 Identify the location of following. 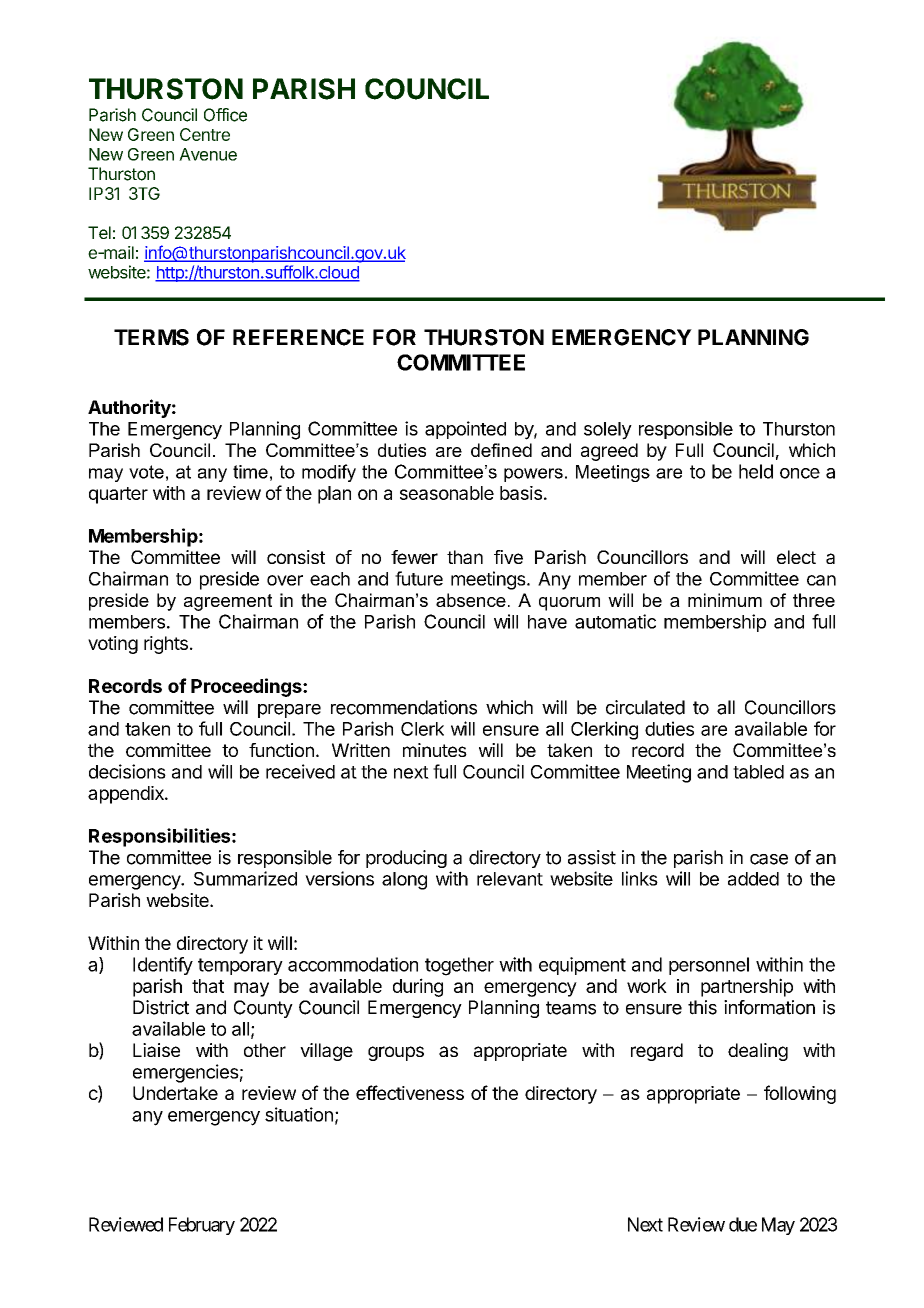
(800, 1094).
